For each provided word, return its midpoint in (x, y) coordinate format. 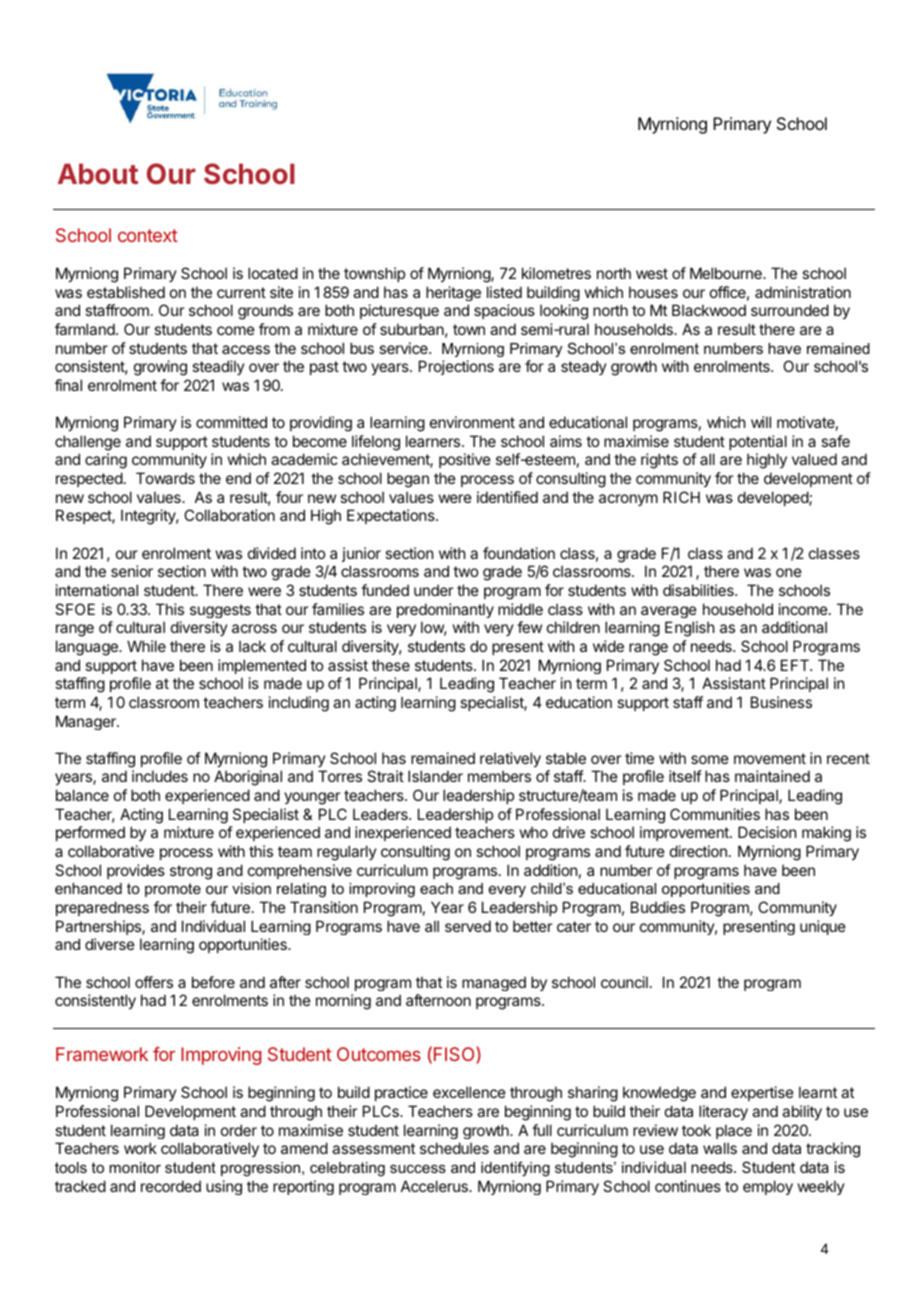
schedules (454, 1148)
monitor (135, 1167)
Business (781, 702)
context (148, 235)
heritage (453, 293)
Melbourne (727, 273)
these (391, 665)
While (146, 646)
